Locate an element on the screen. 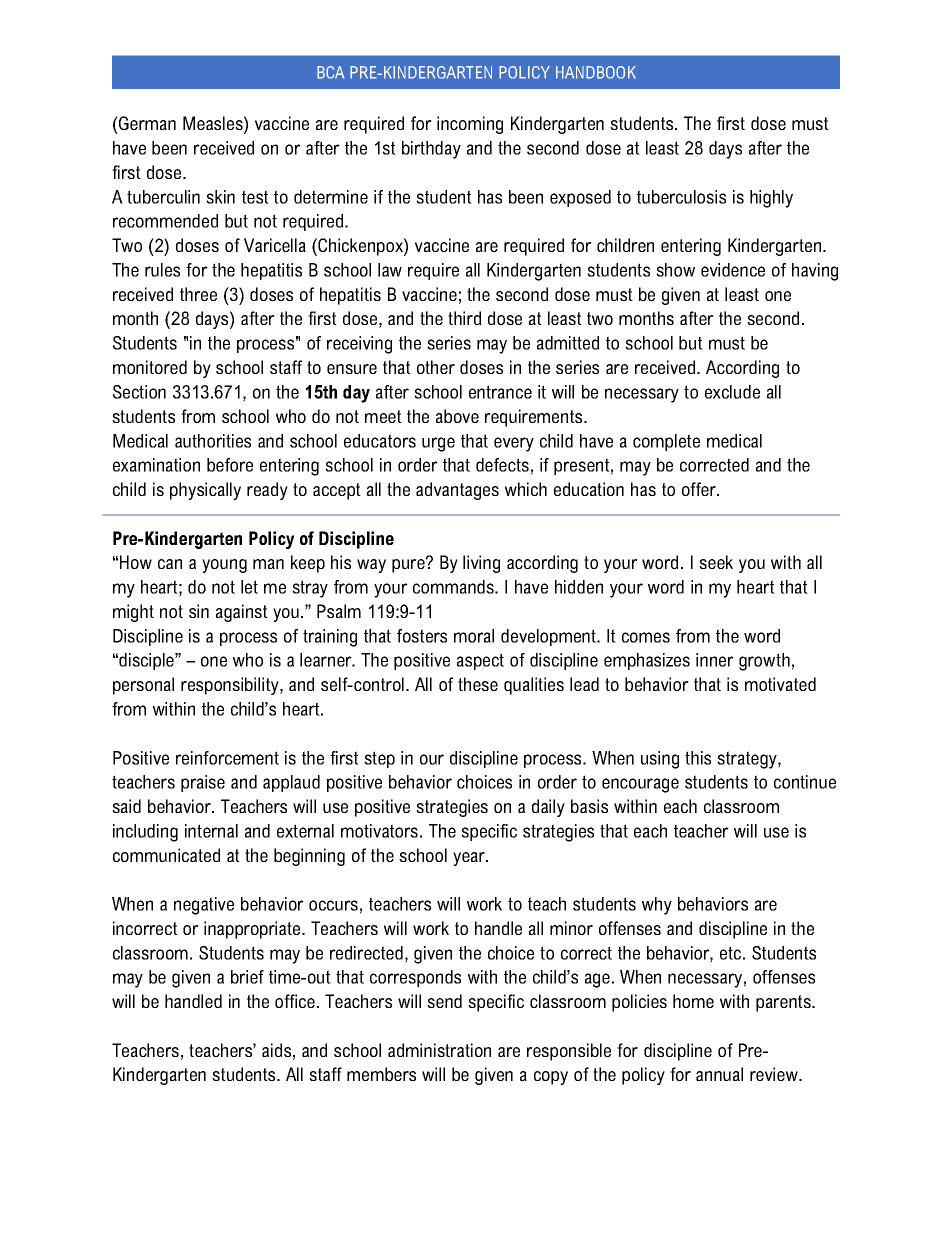  third is located at coordinates (464, 318).
